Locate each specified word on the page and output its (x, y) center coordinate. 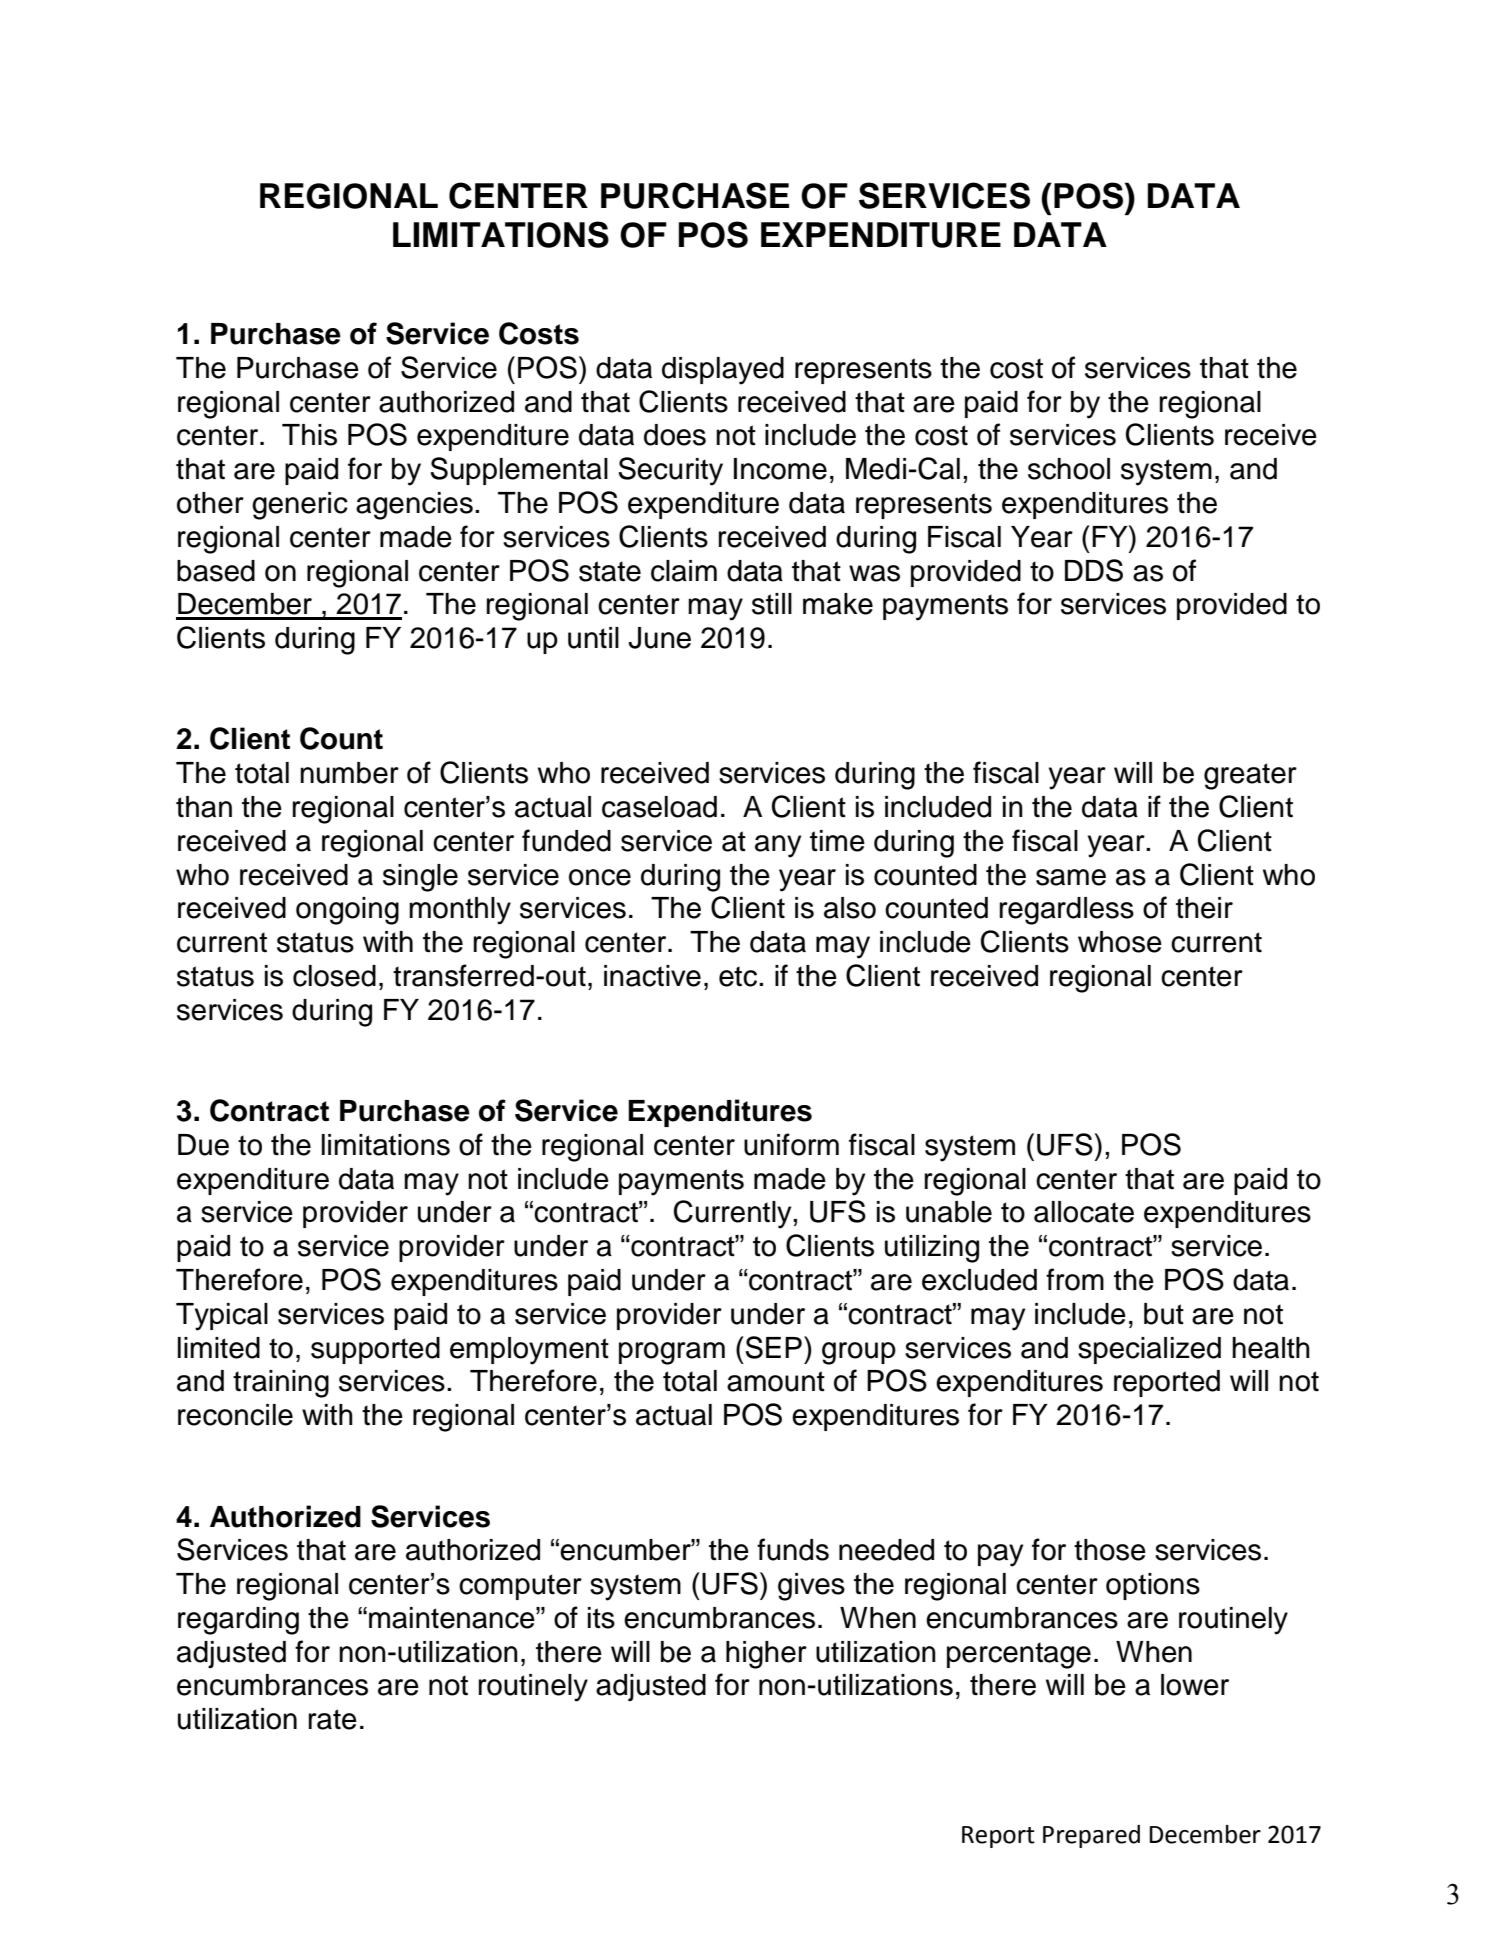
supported (375, 1350)
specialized (1149, 1350)
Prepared (1091, 1836)
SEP (773, 1347)
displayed (723, 371)
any (778, 846)
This (309, 435)
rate (333, 1719)
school (1069, 469)
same (1071, 877)
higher (766, 1655)
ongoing (347, 911)
